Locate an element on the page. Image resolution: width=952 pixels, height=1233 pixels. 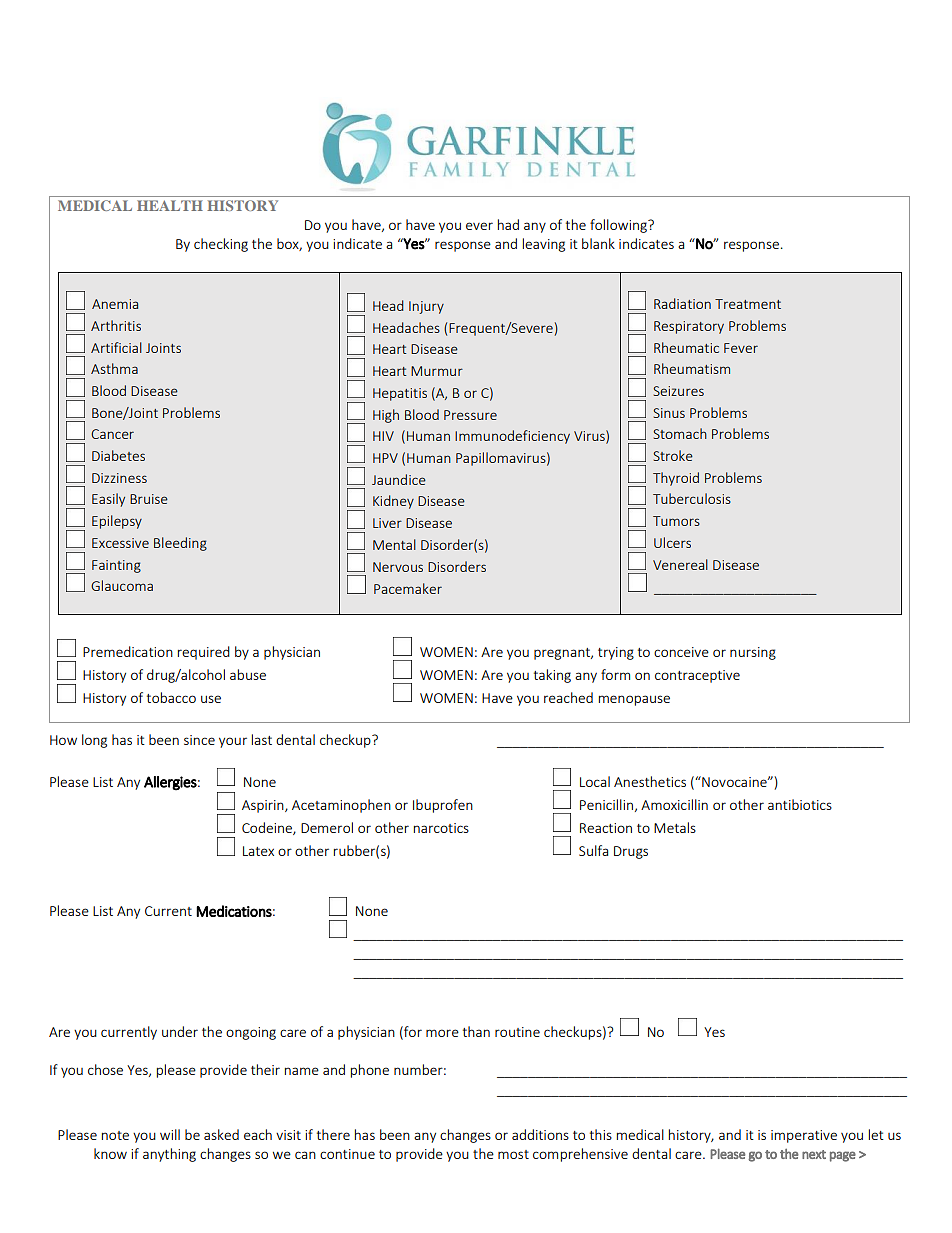
antibiotics is located at coordinates (800, 804).
